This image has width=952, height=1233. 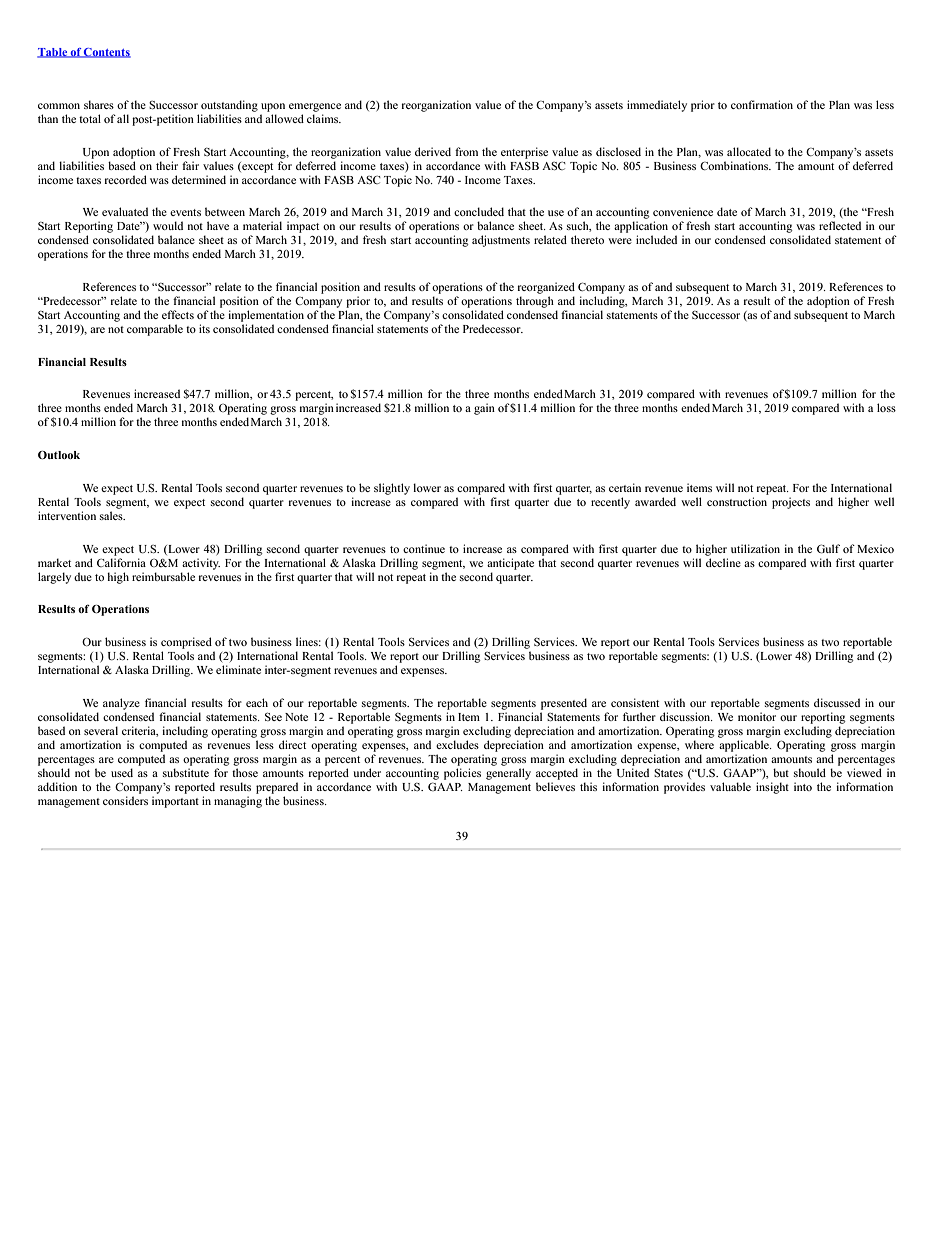 What do you see at coordinates (155, 330) in the image?
I see `comparable` at bounding box center [155, 330].
